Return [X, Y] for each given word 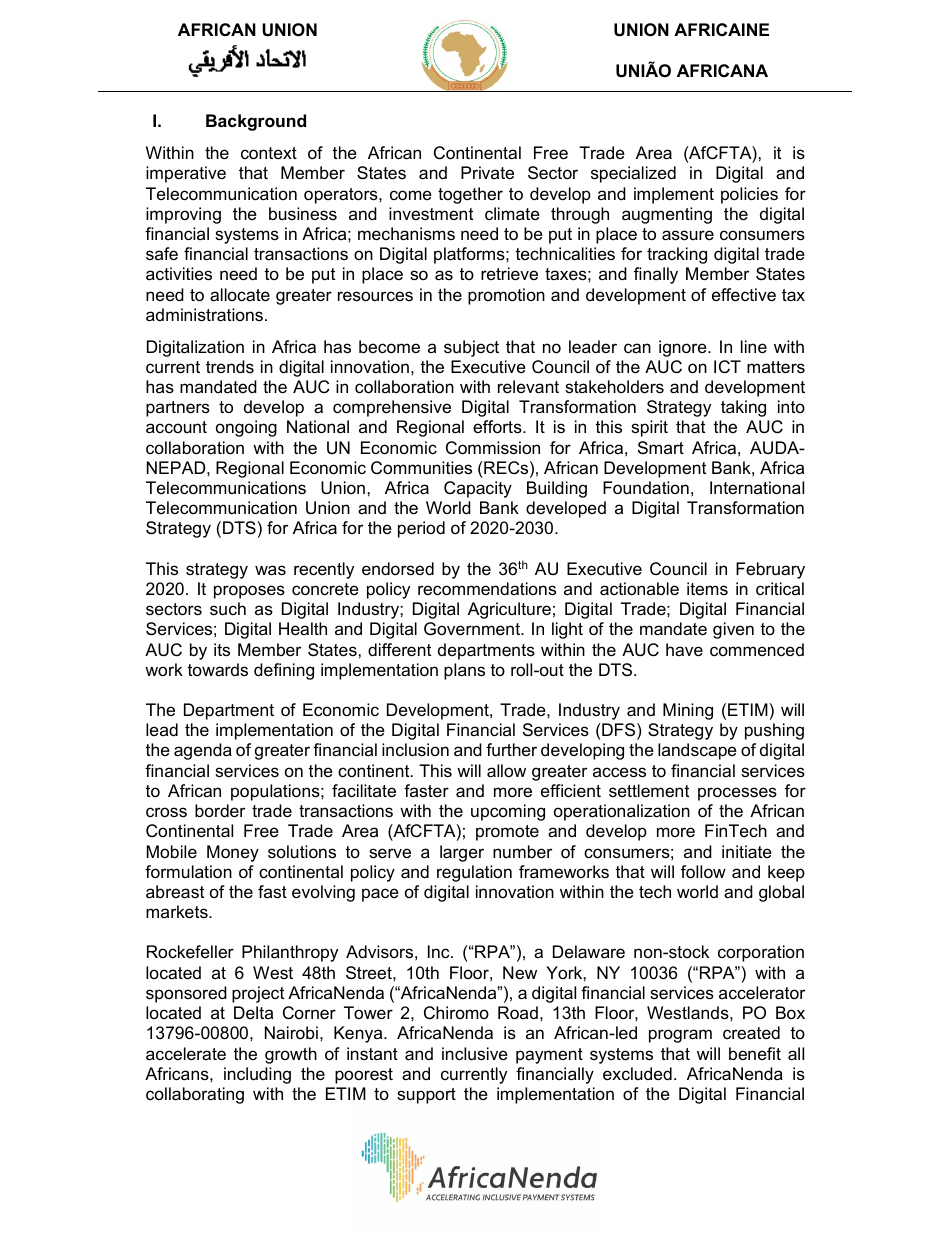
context [269, 153]
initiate [747, 852]
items [707, 588]
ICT [727, 366]
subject [471, 348]
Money [233, 853]
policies [749, 195]
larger [462, 853]
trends [230, 366]
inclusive [475, 1054]
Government [473, 629]
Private [487, 172]
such [228, 609]
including [257, 1075]
